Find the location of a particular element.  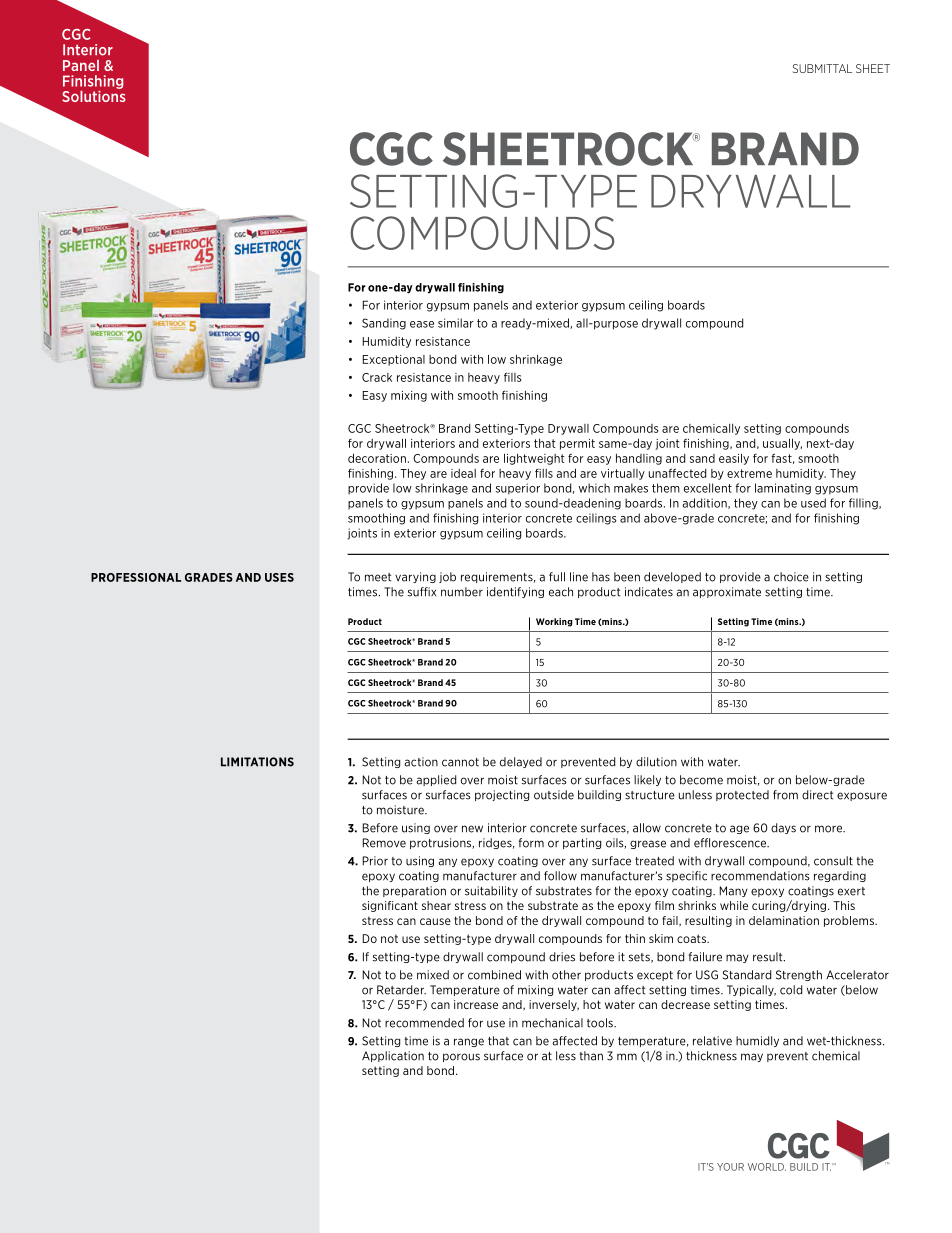

Application is located at coordinates (393, 1056).
